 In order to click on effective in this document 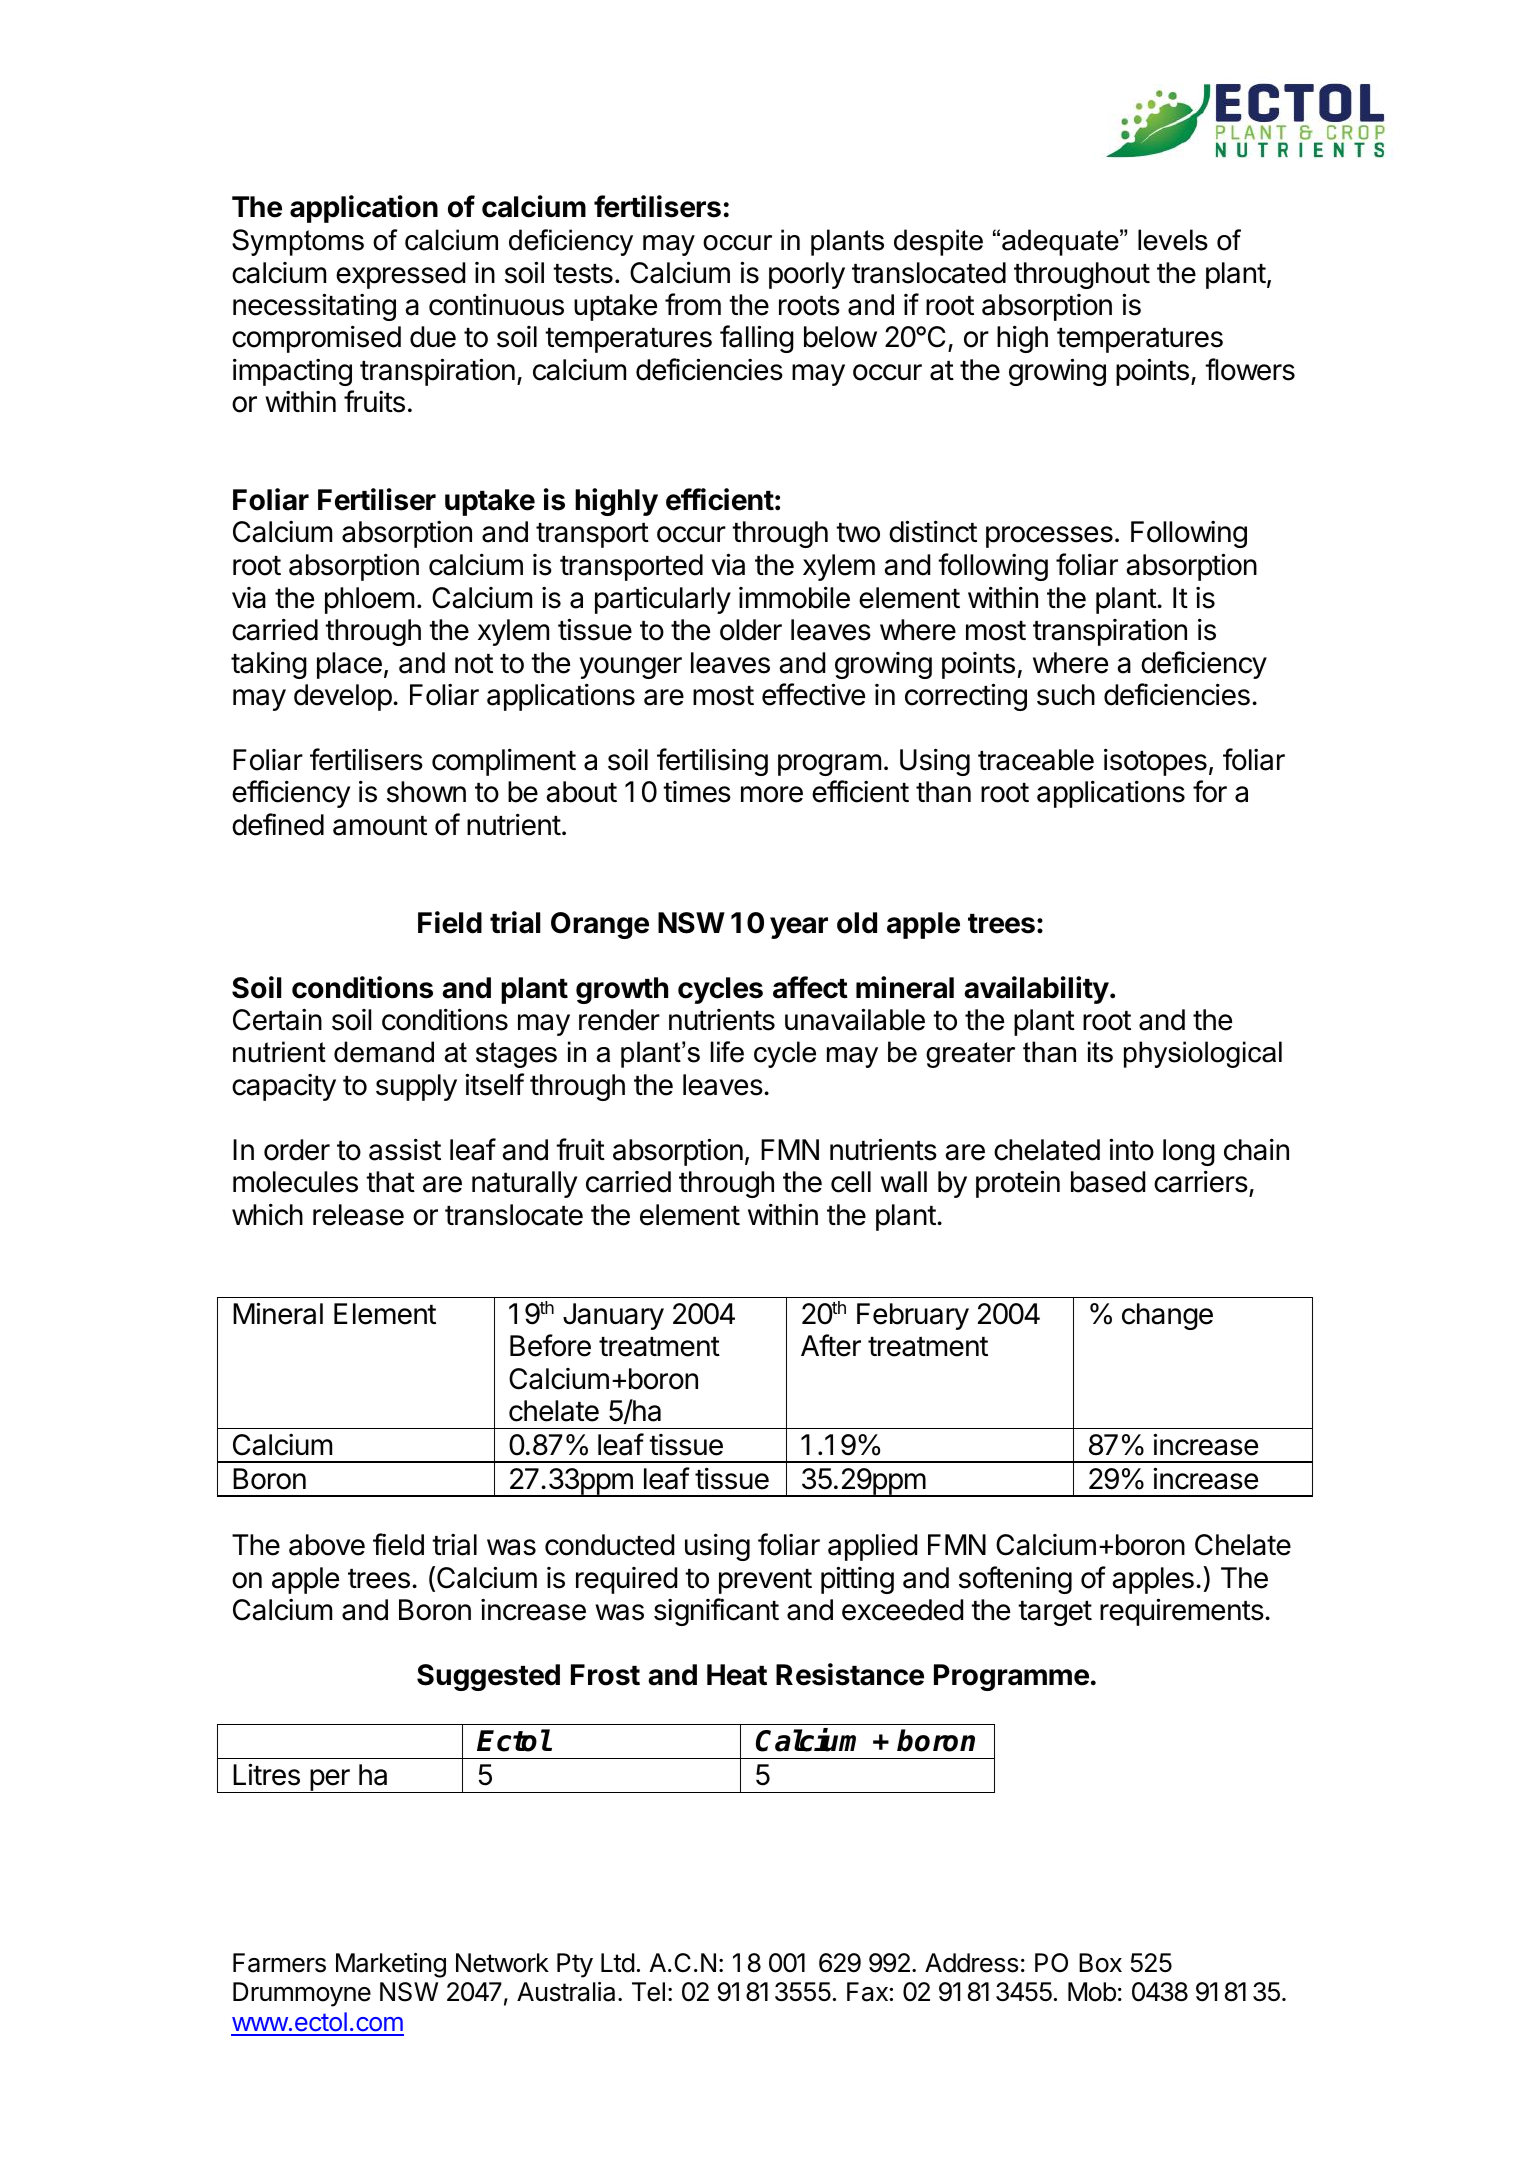, I will do `click(813, 694)`.
